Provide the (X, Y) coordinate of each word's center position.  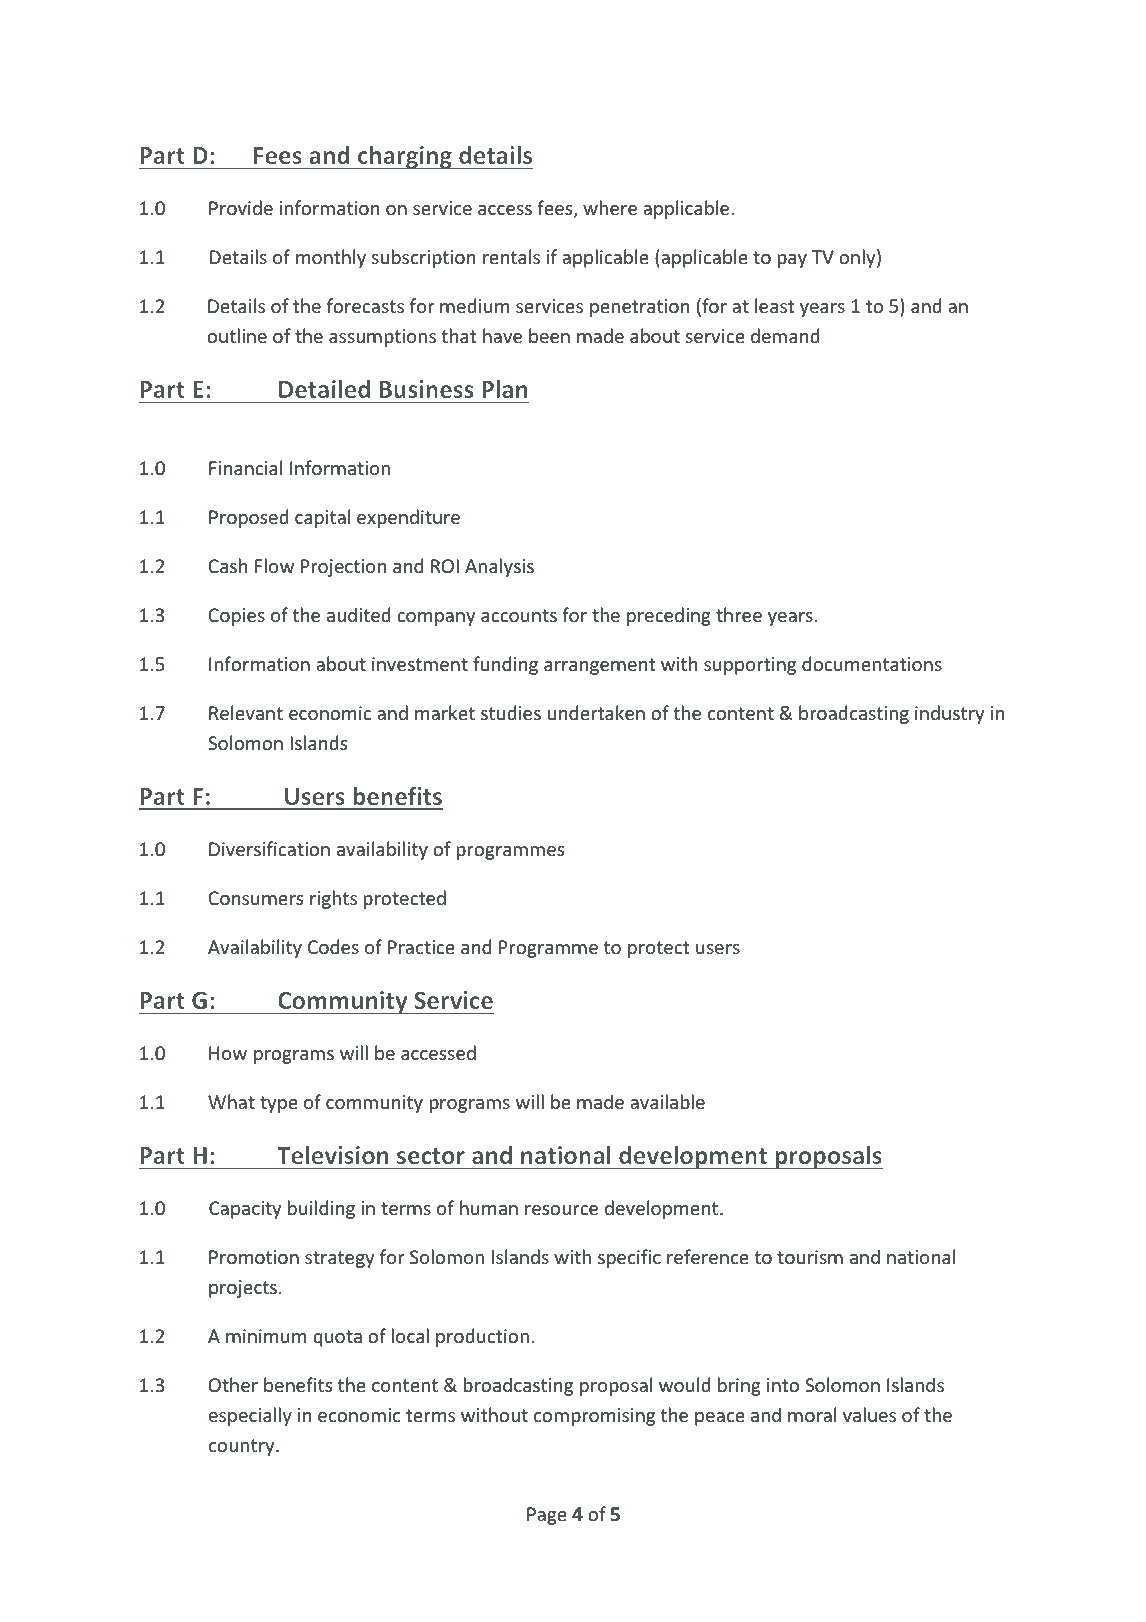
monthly (331, 258)
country (243, 1447)
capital (322, 518)
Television (333, 1155)
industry (949, 714)
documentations (872, 663)
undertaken (596, 712)
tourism (810, 1257)
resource (561, 1210)
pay (792, 261)
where (610, 207)
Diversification (269, 848)
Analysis (499, 567)
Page (547, 1516)
